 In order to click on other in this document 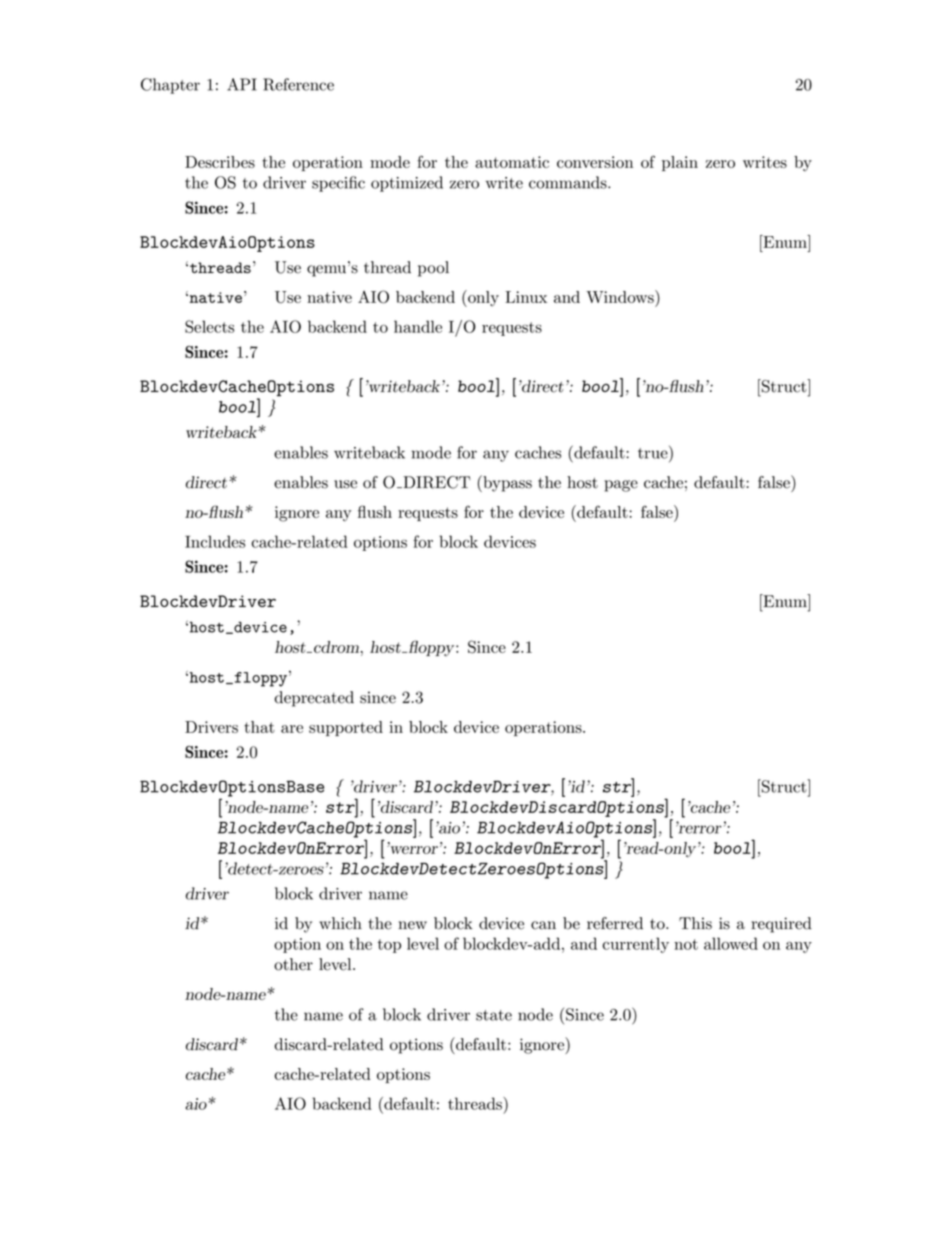, I will do `click(293, 964)`.
